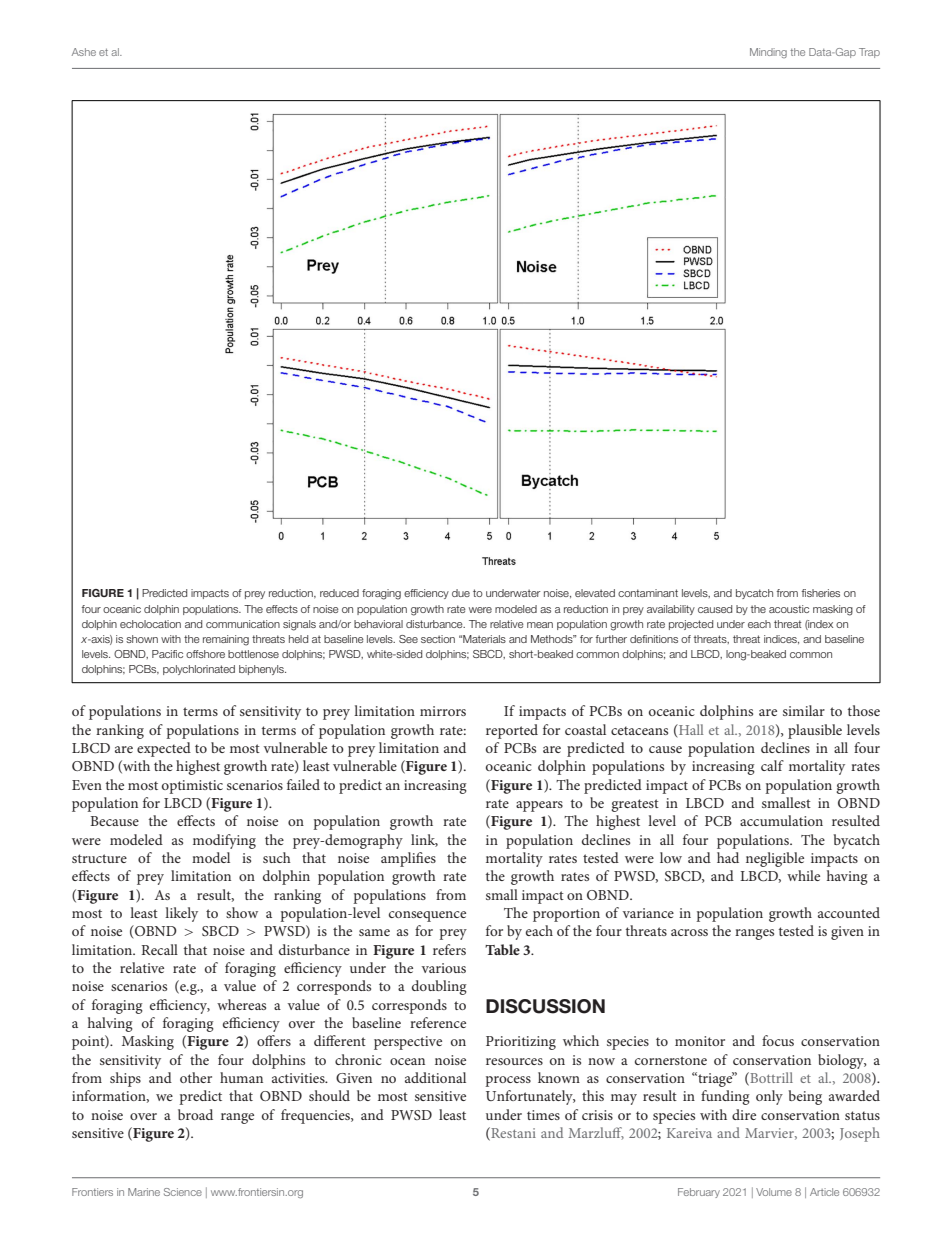  I want to click on due, so click(461, 593).
